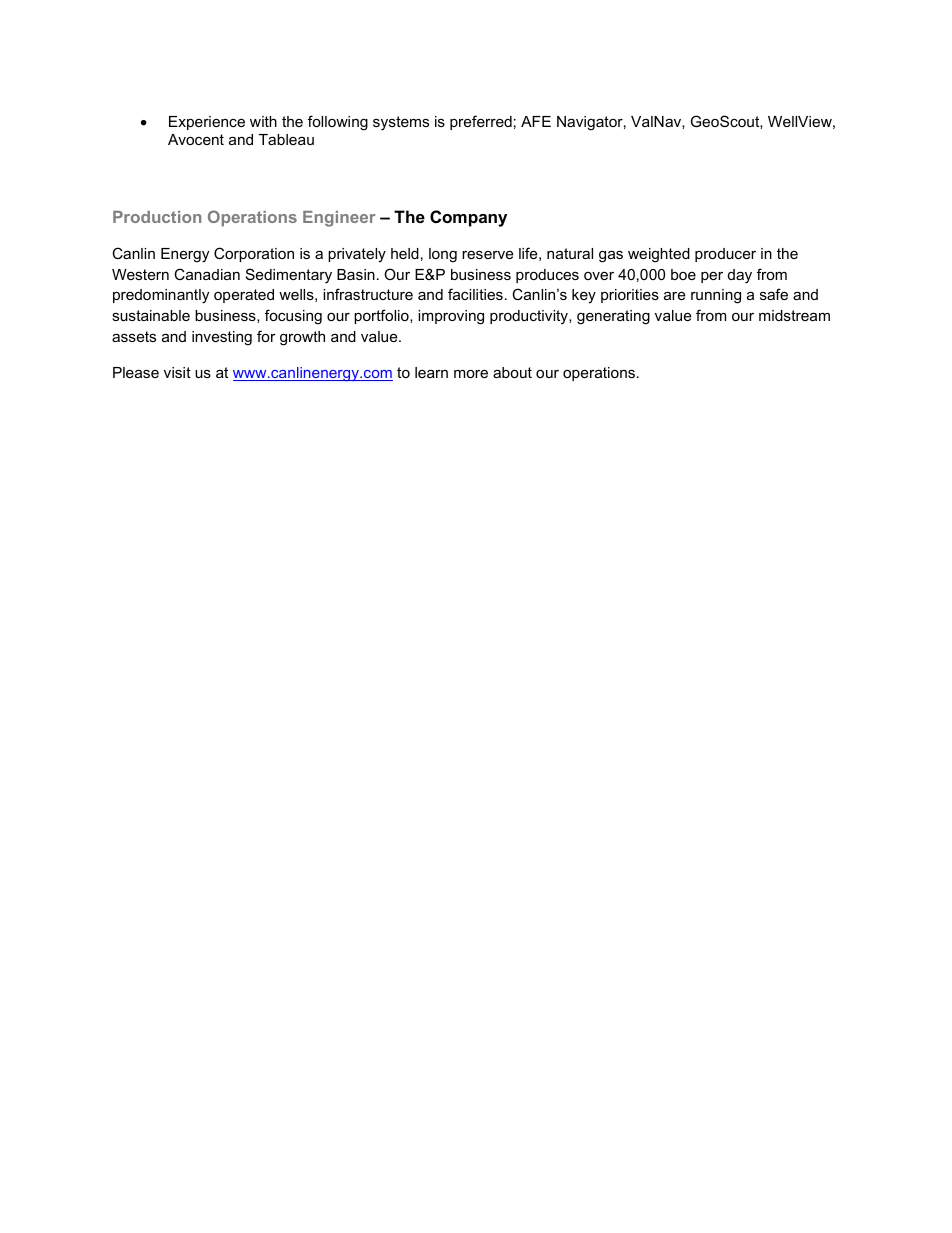 This screenshot has width=952, height=1233. I want to click on facilities, so click(475, 294).
